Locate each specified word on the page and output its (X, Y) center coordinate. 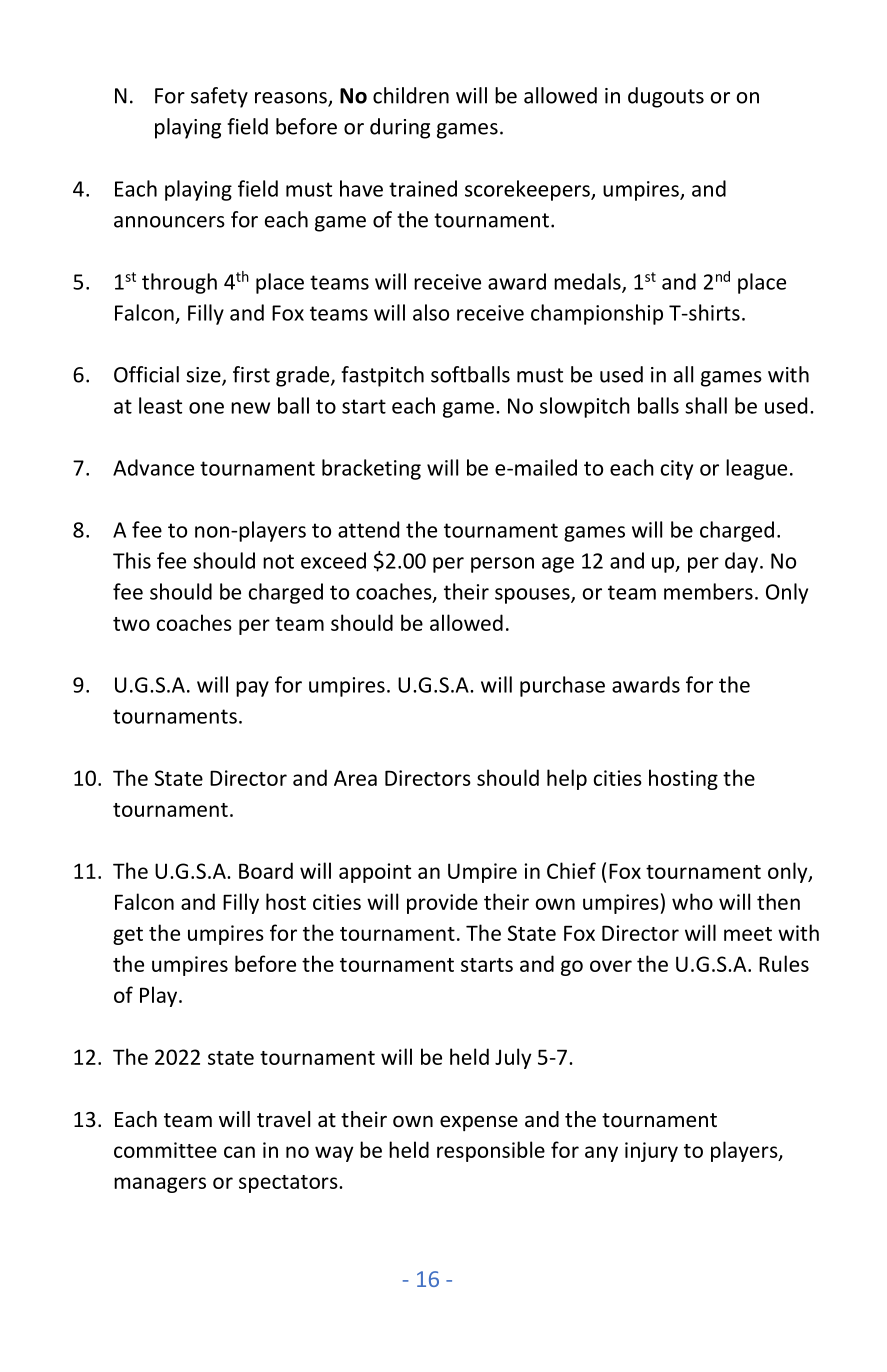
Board (266, 870)
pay (252, 689)
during (400, 128)
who (692, 901)
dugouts (666, 97)
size (204, 376)
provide (442, 903)
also (431, 312)
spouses (533, 596)
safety (219, 97)
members (708, 591)
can (239, 1152)
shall (706, 405)
